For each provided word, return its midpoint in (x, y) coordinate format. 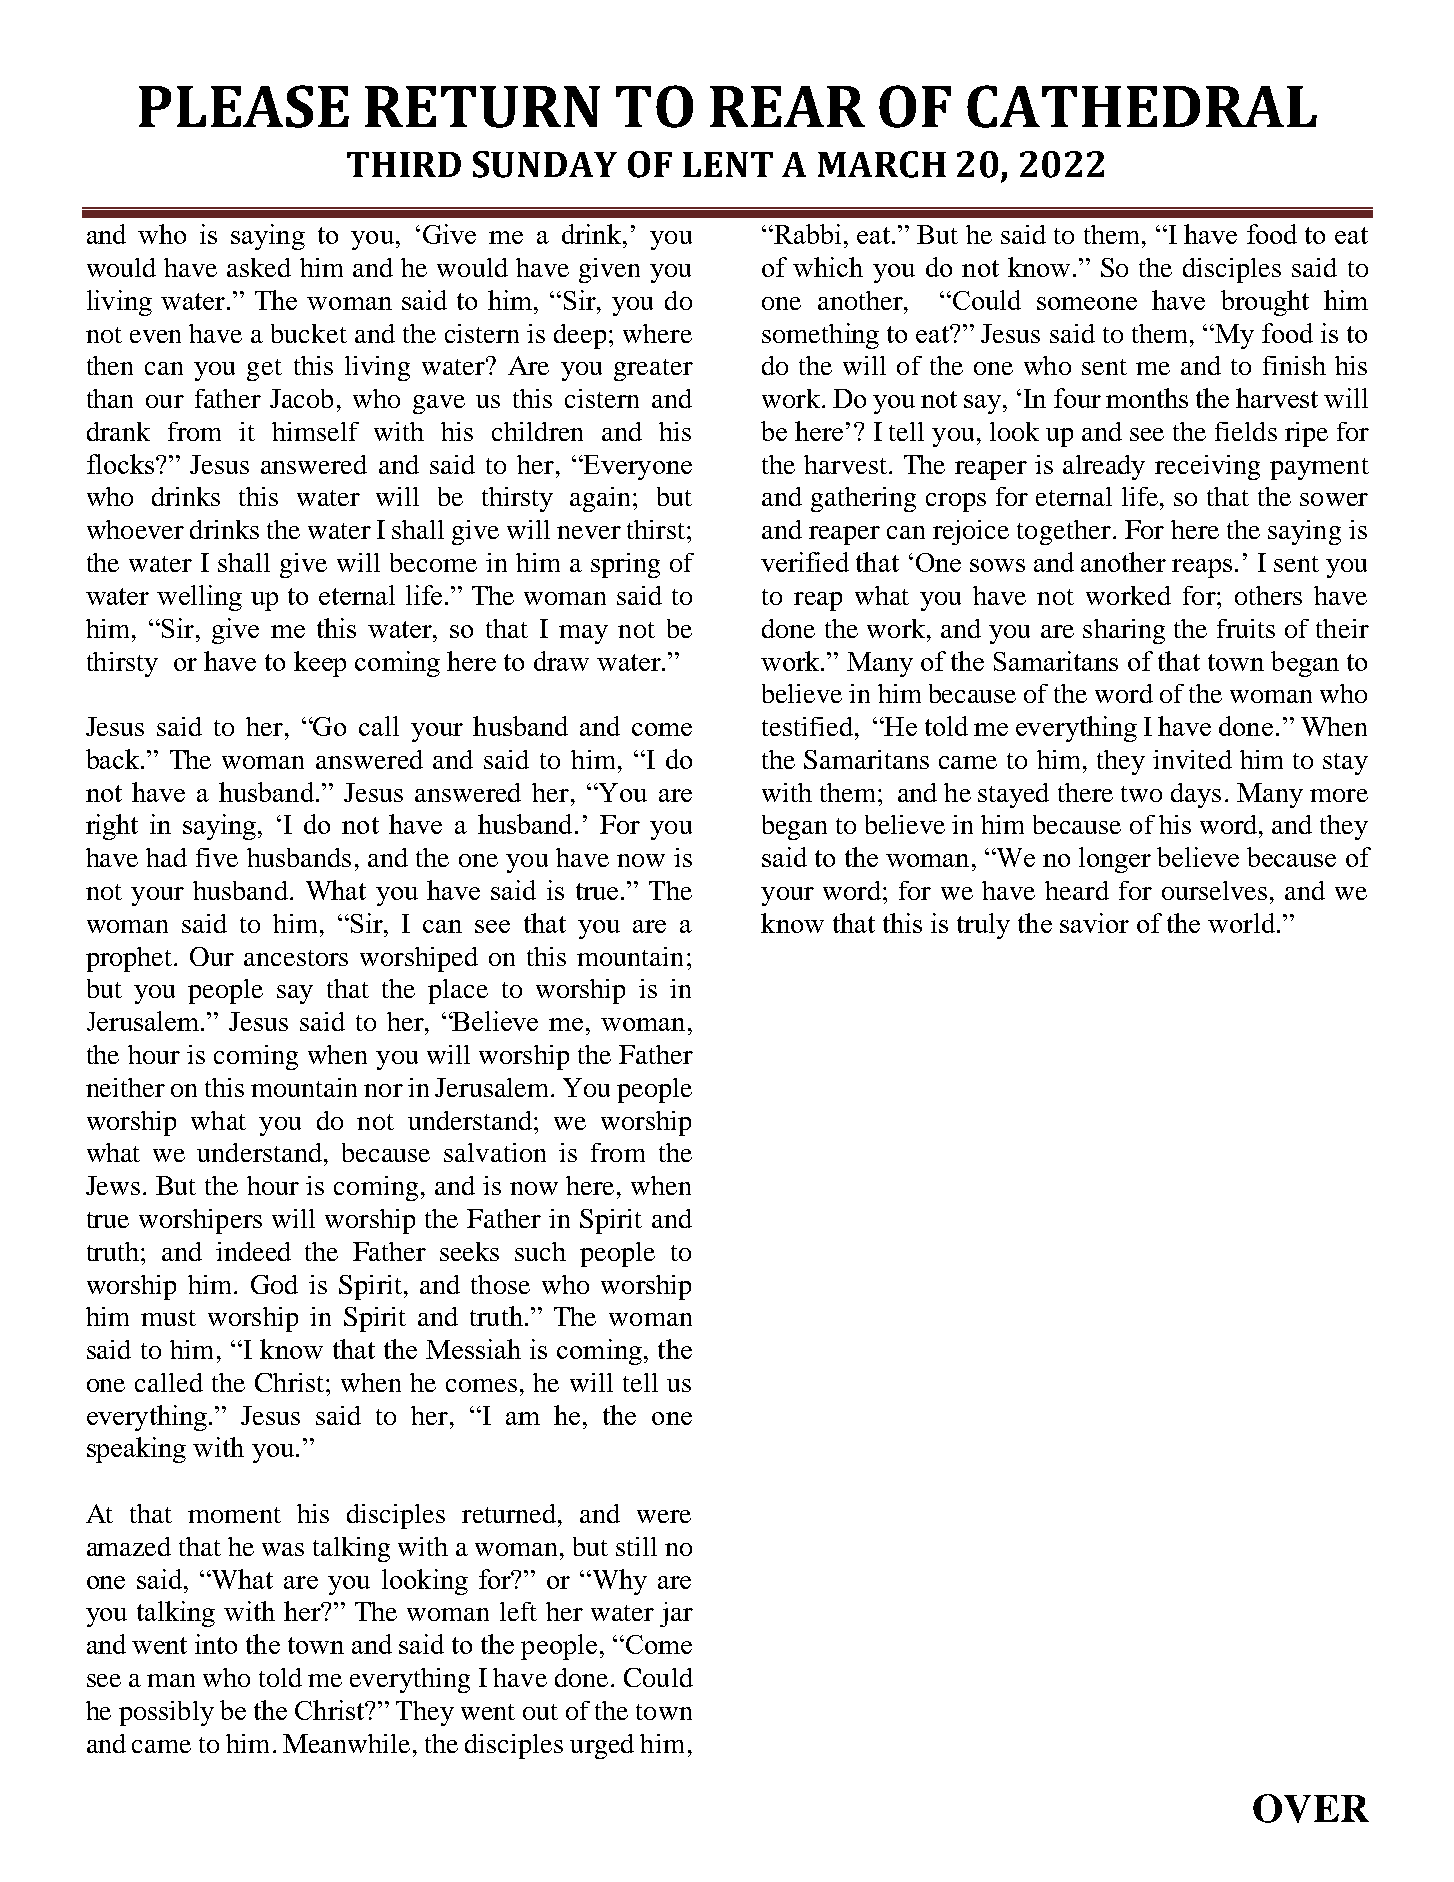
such (540, 1251)
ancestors (296, 958)
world (1241, 923)
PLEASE (244, 106)
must (168, 1318)
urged (602, 1746)
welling (199, 598)
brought (1265, 303)
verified (805, 562)
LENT (728, 164)
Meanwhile (348, 1743)
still (636, 1546)
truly (983, 926)
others (1268, 595)
